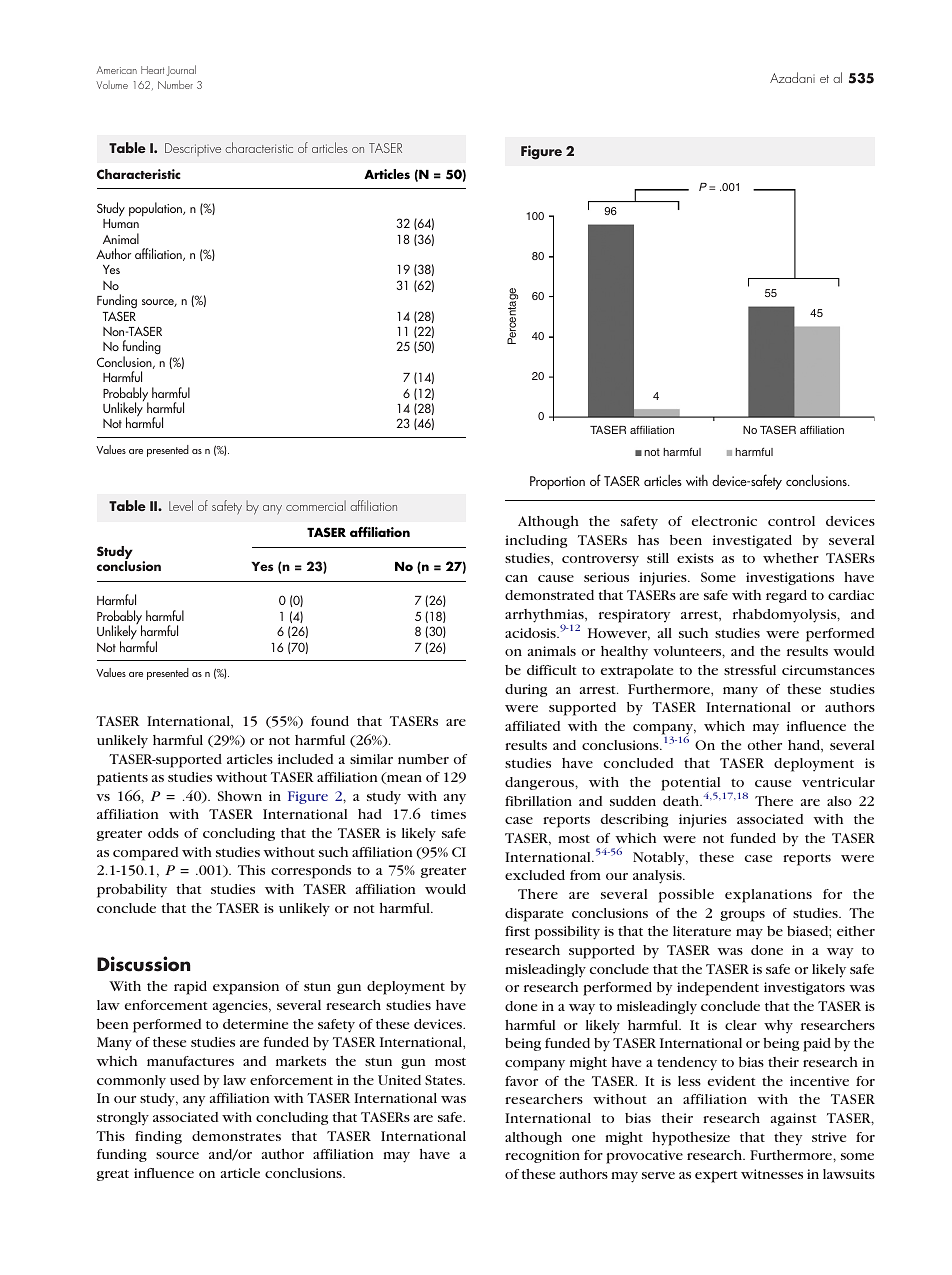 The height and width of the image is (1275, 952). I want to click on recognition, so click(542, 1156).
